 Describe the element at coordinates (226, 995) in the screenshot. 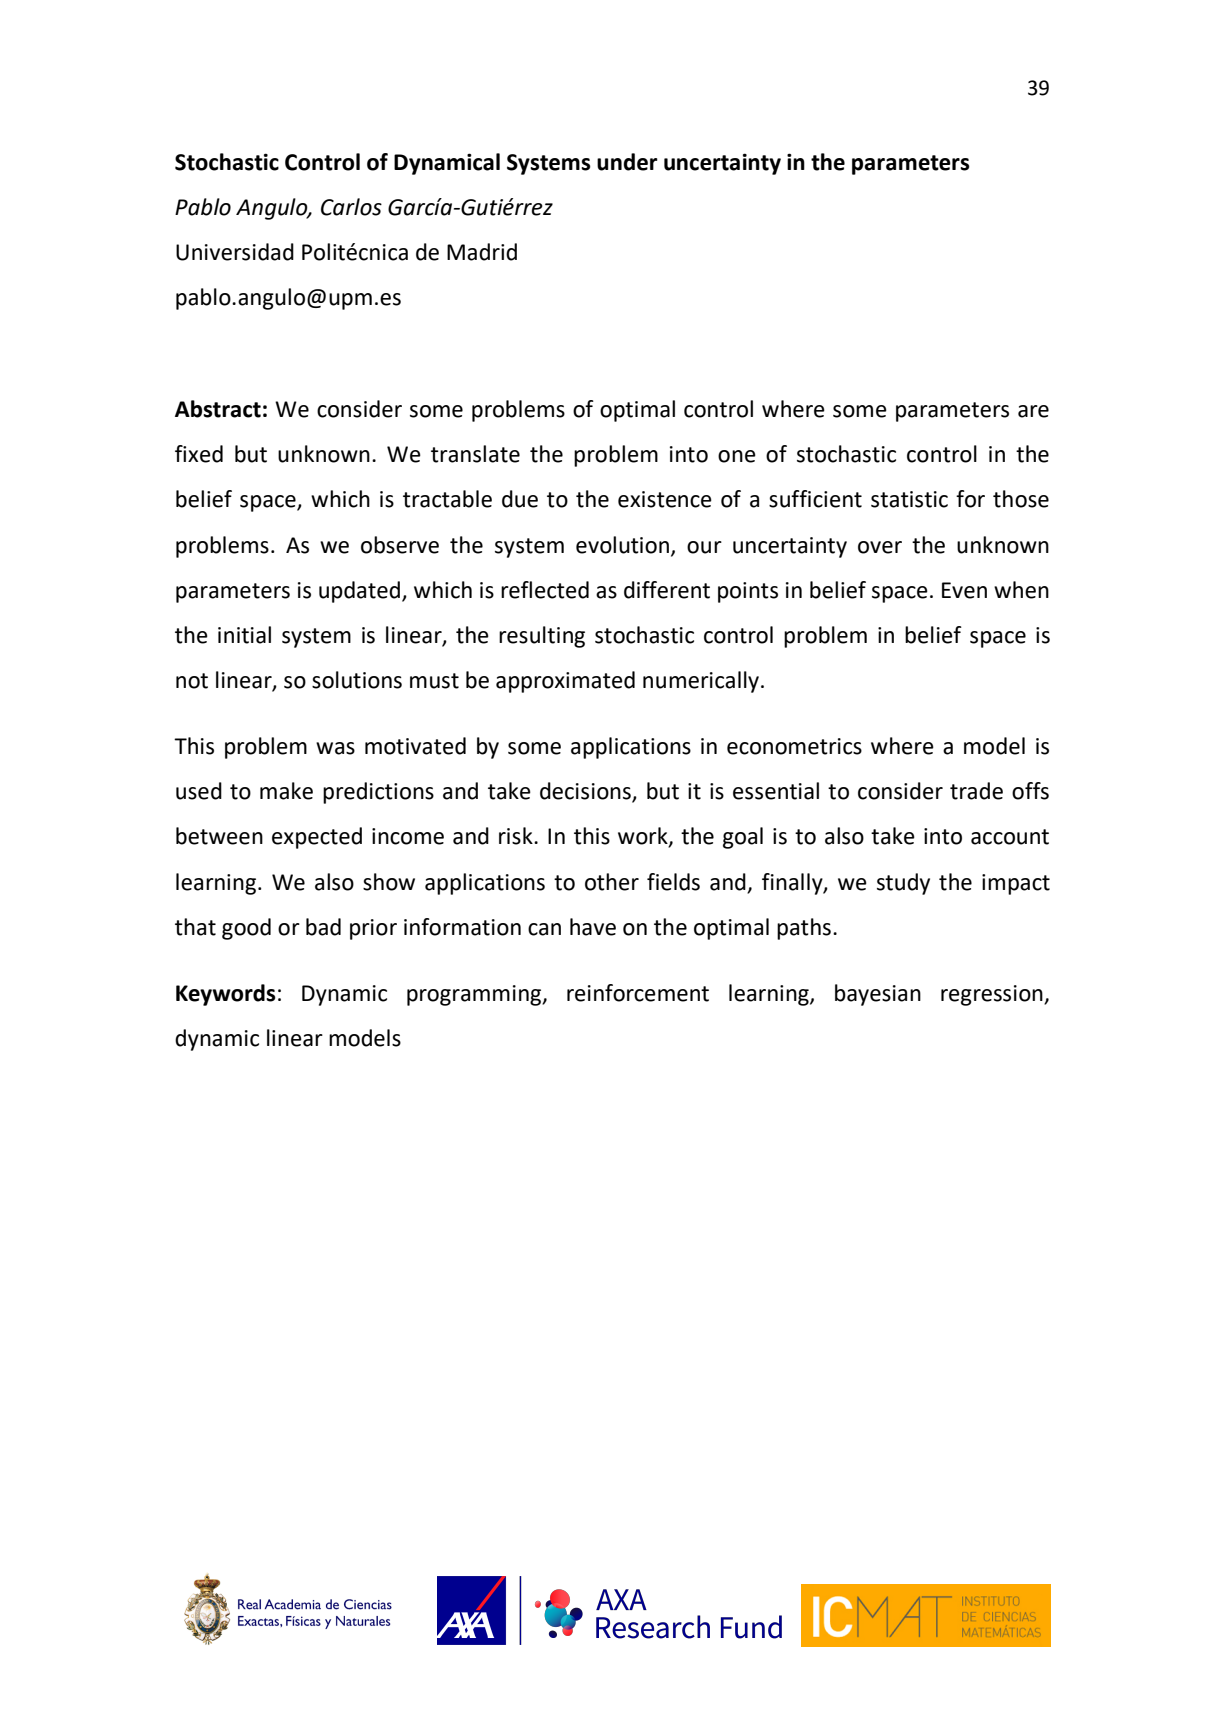

I see `Keywords` at that location.
